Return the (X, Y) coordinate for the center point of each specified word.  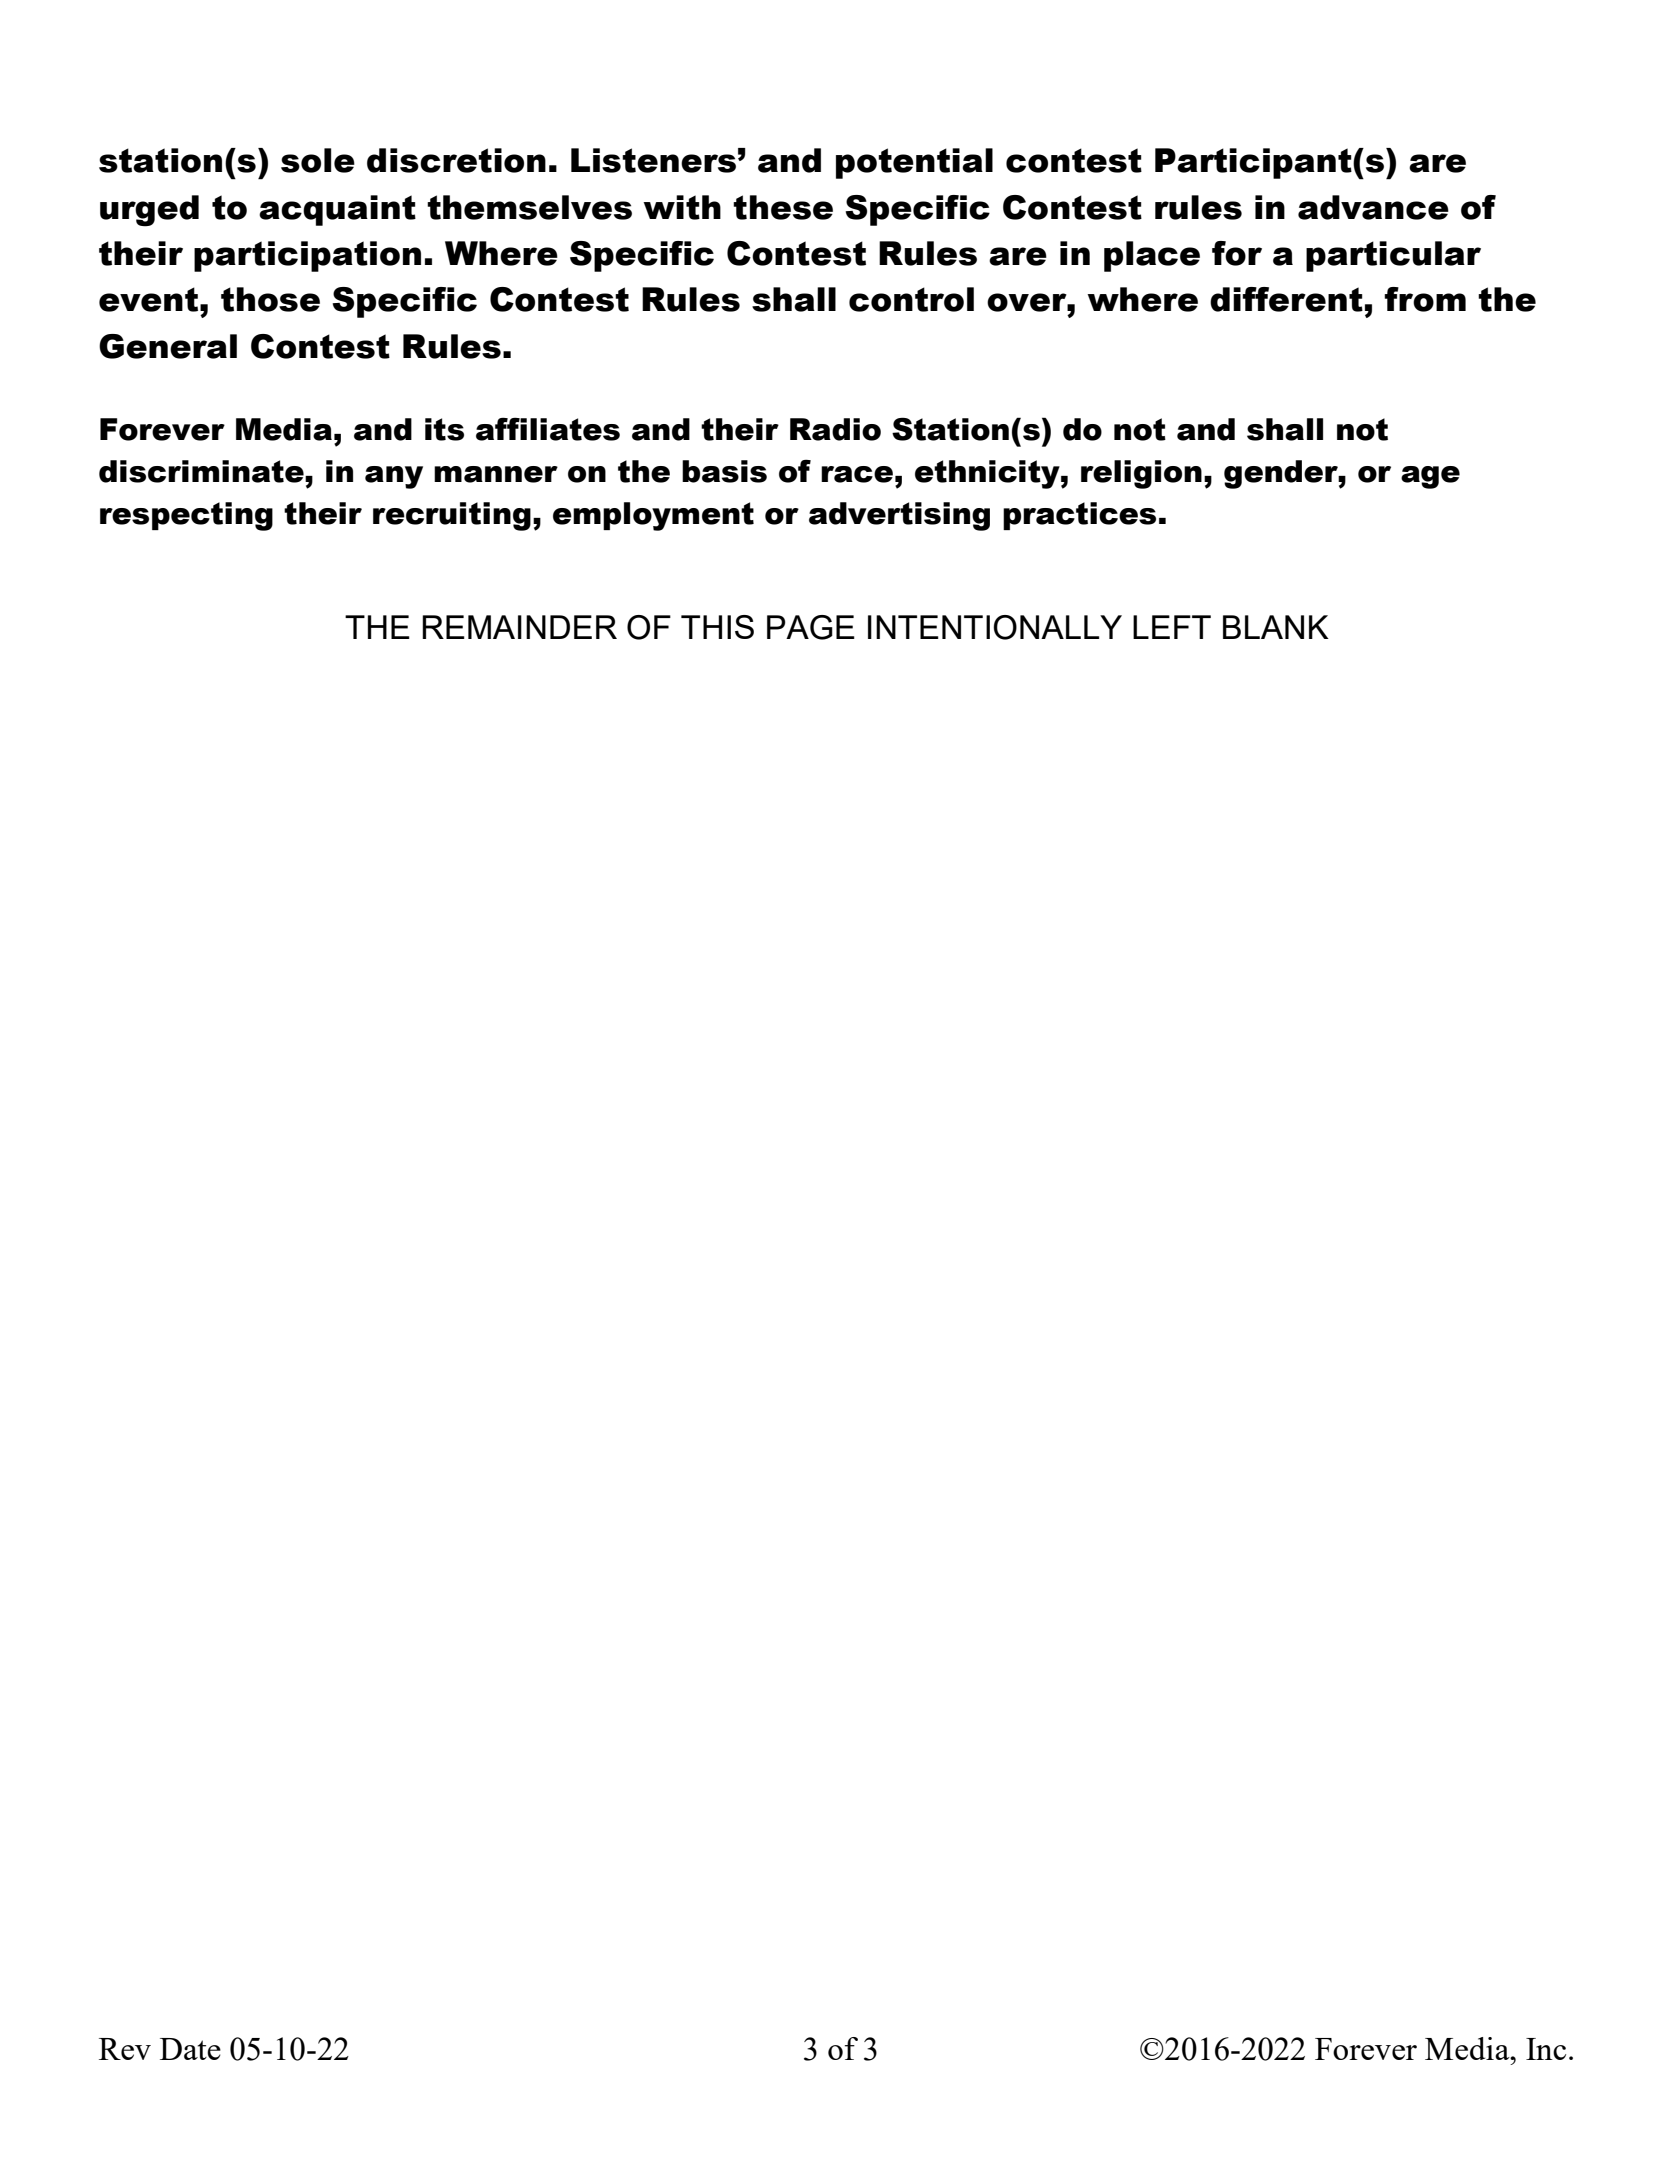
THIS (717, 627)
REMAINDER (519, 627)
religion (1141, 474)
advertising (899, 516)
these (783, 207)
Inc (1546, 2049)
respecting (186, 516)
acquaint (337, 210)
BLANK (1276, 627)
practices (1079, 516)
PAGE (811, 627)
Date (190, 2049)
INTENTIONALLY (995, 627)
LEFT (1172, 627)
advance (1373, 207)
